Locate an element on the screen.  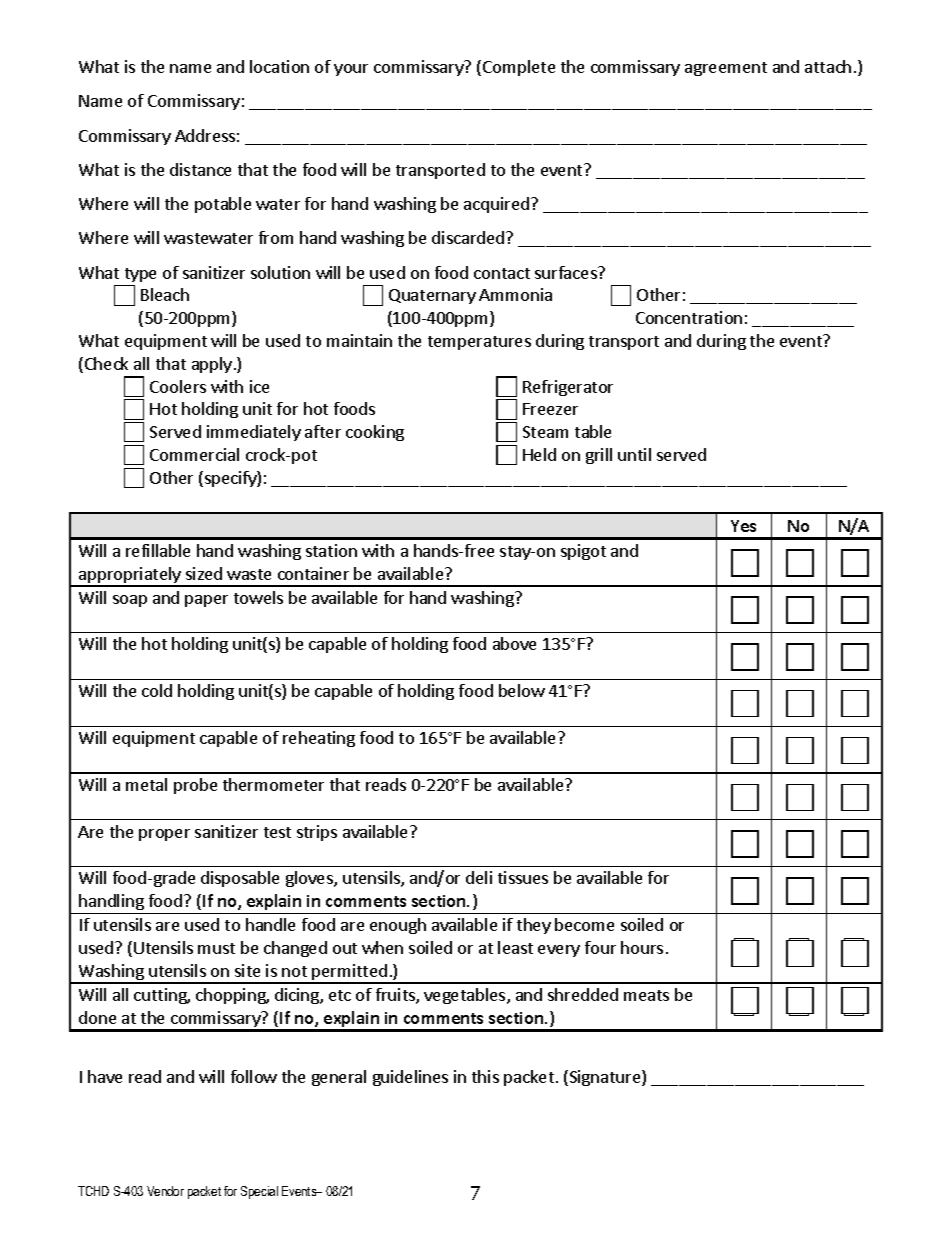
agreement is located at coordinates (726, 69).
